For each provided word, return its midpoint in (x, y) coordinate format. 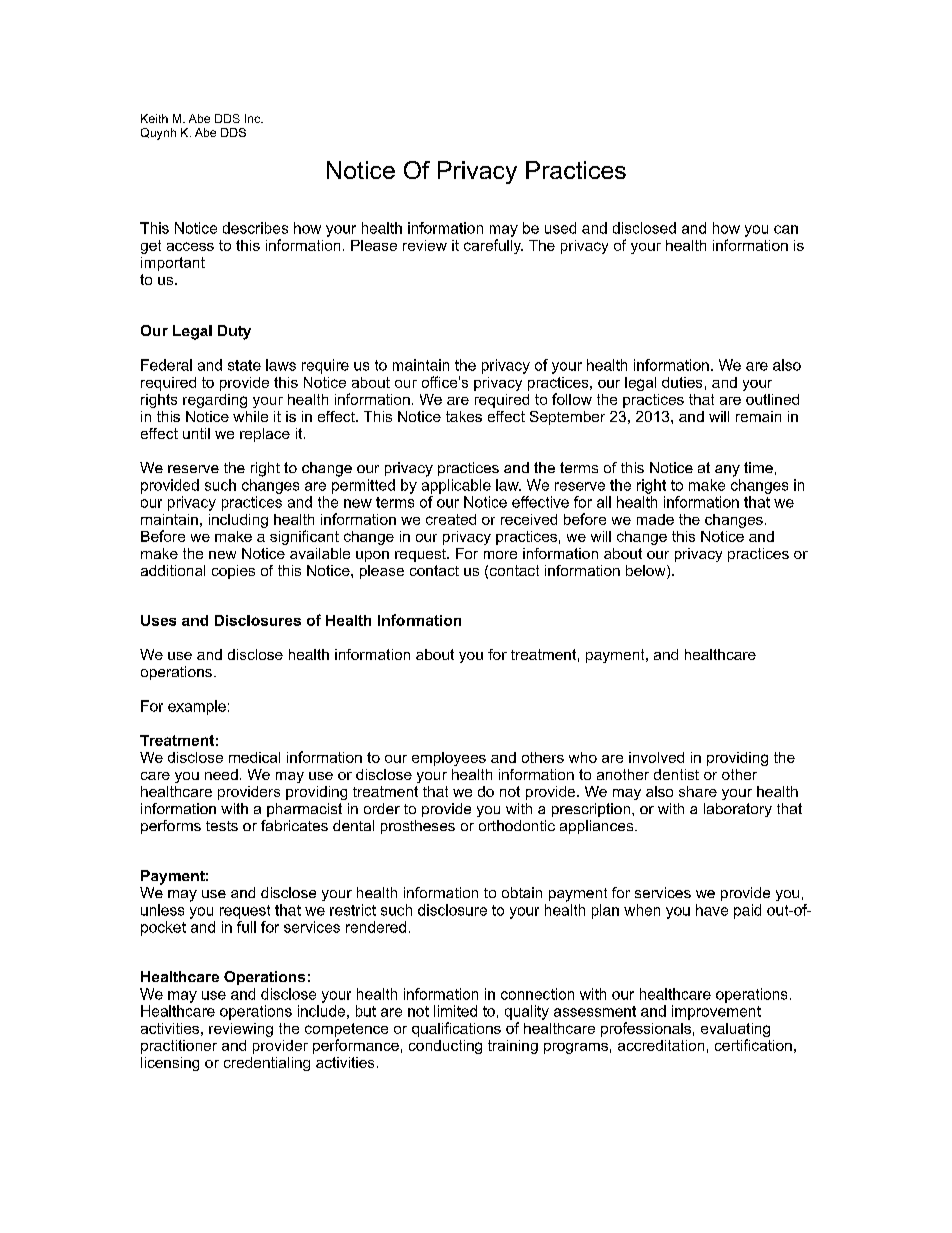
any (727, 471)
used (560, 228)
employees (449, 759)
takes (464, 416)
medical (254, 757)
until (196, 433)
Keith (154, 118)
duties (682, 382)
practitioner (179, 1047)
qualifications (456, 1029)
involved (656, 757)
